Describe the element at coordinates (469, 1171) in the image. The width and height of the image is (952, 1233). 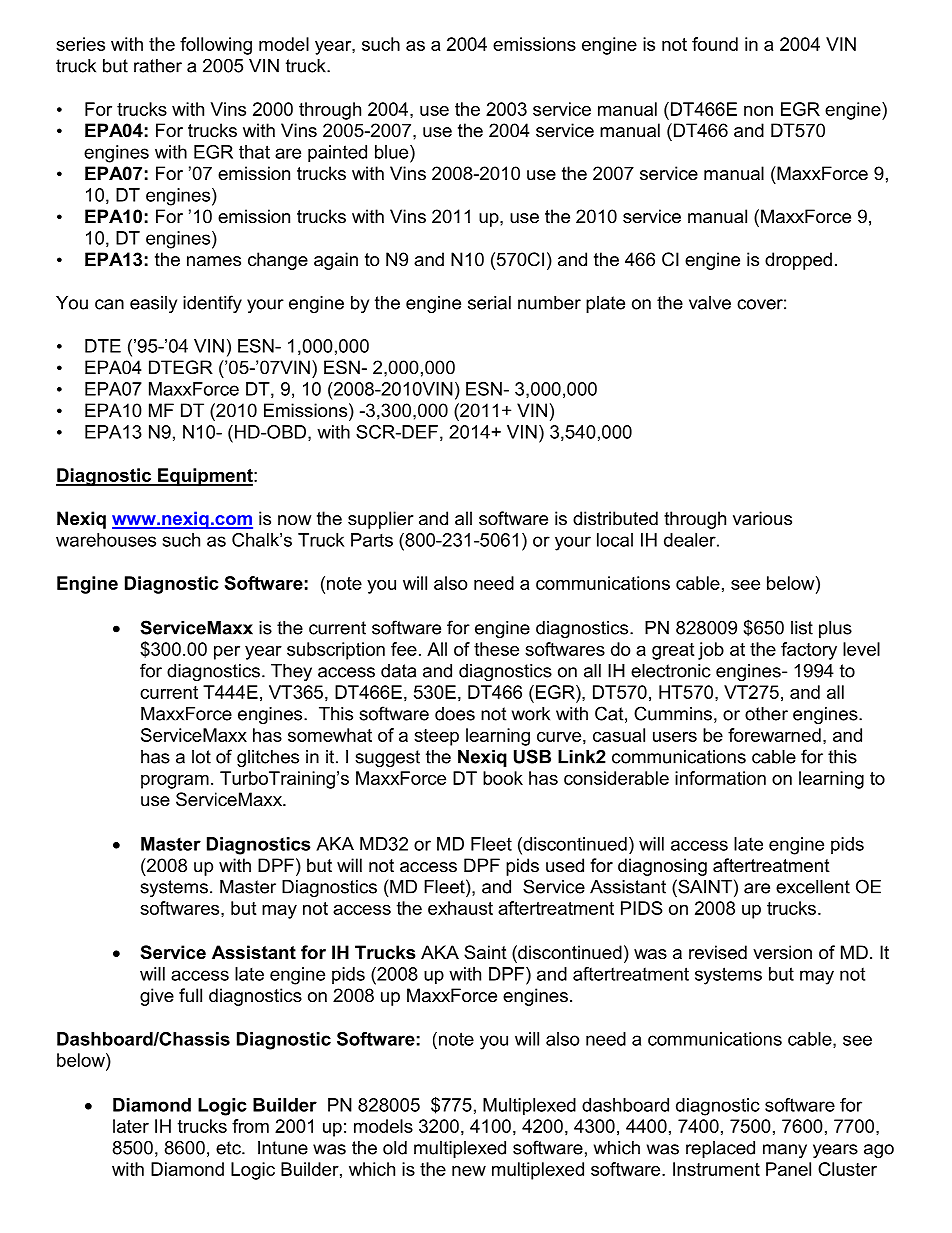
I see `new` at that location.
